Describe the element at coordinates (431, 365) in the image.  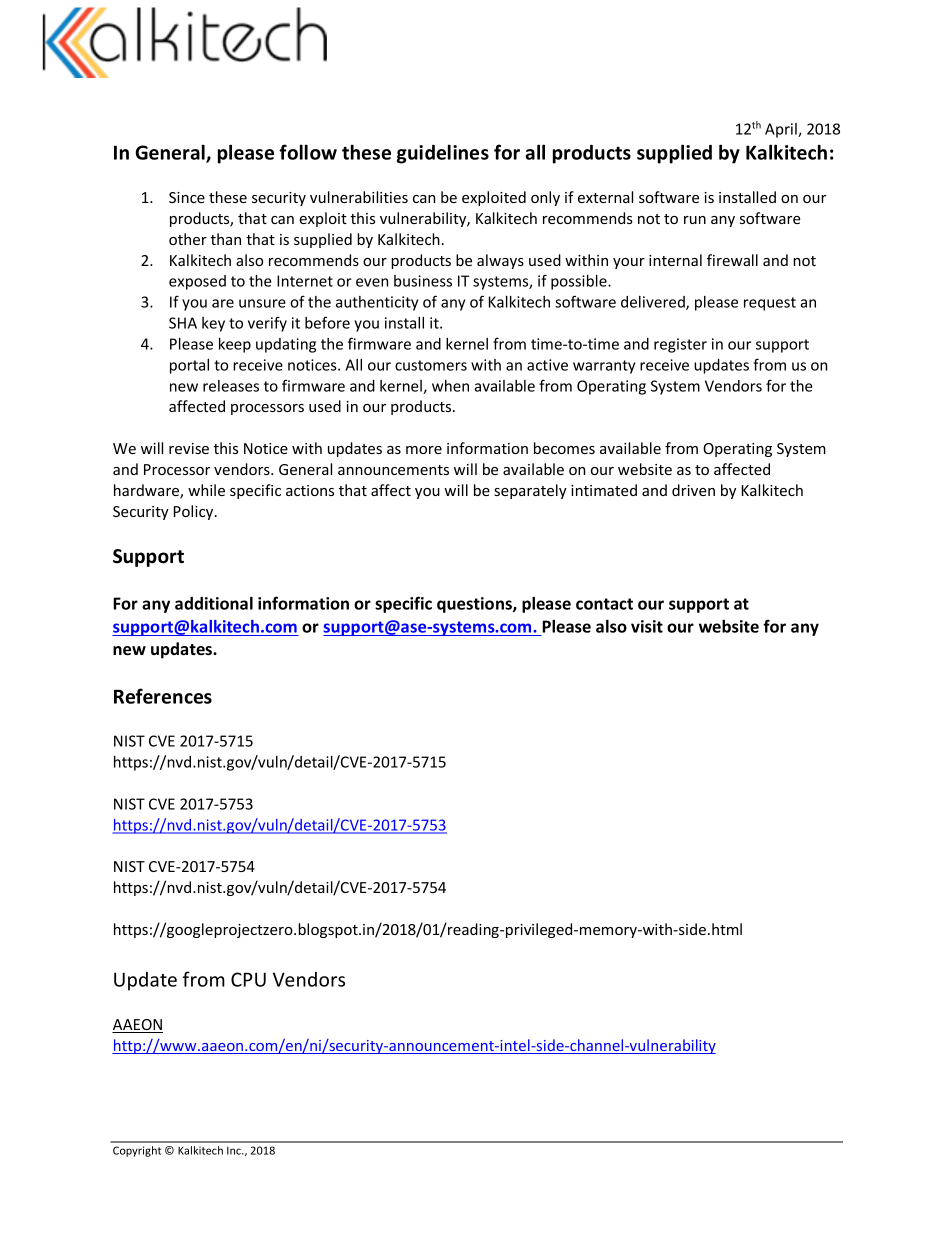
I see `customers` at that location.
